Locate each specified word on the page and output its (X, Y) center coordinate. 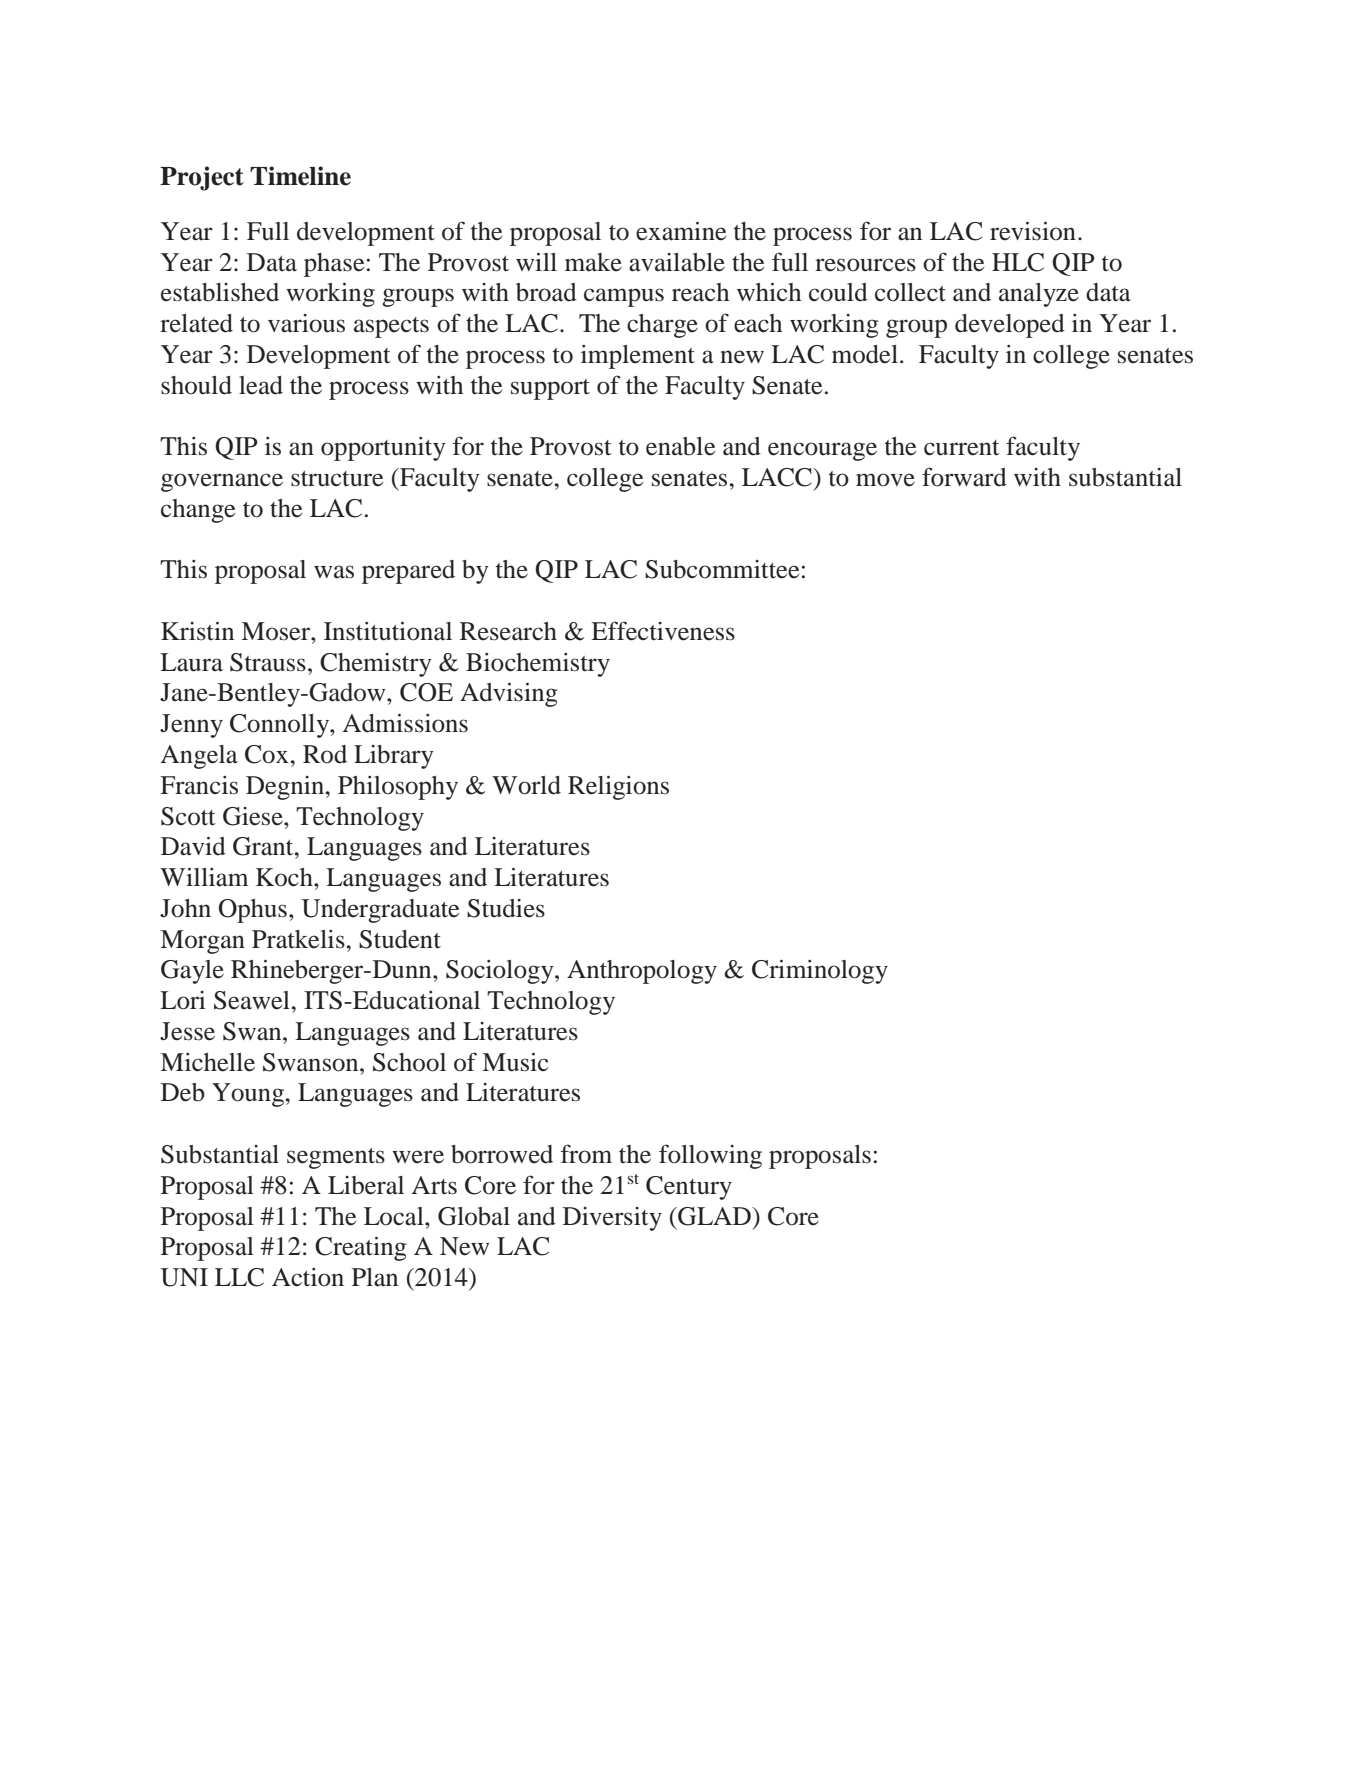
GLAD (714, 1216)
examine (681, 231)
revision (1033, 231)
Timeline (300, 176)
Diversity (612, 1219)
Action (308, 1277)
